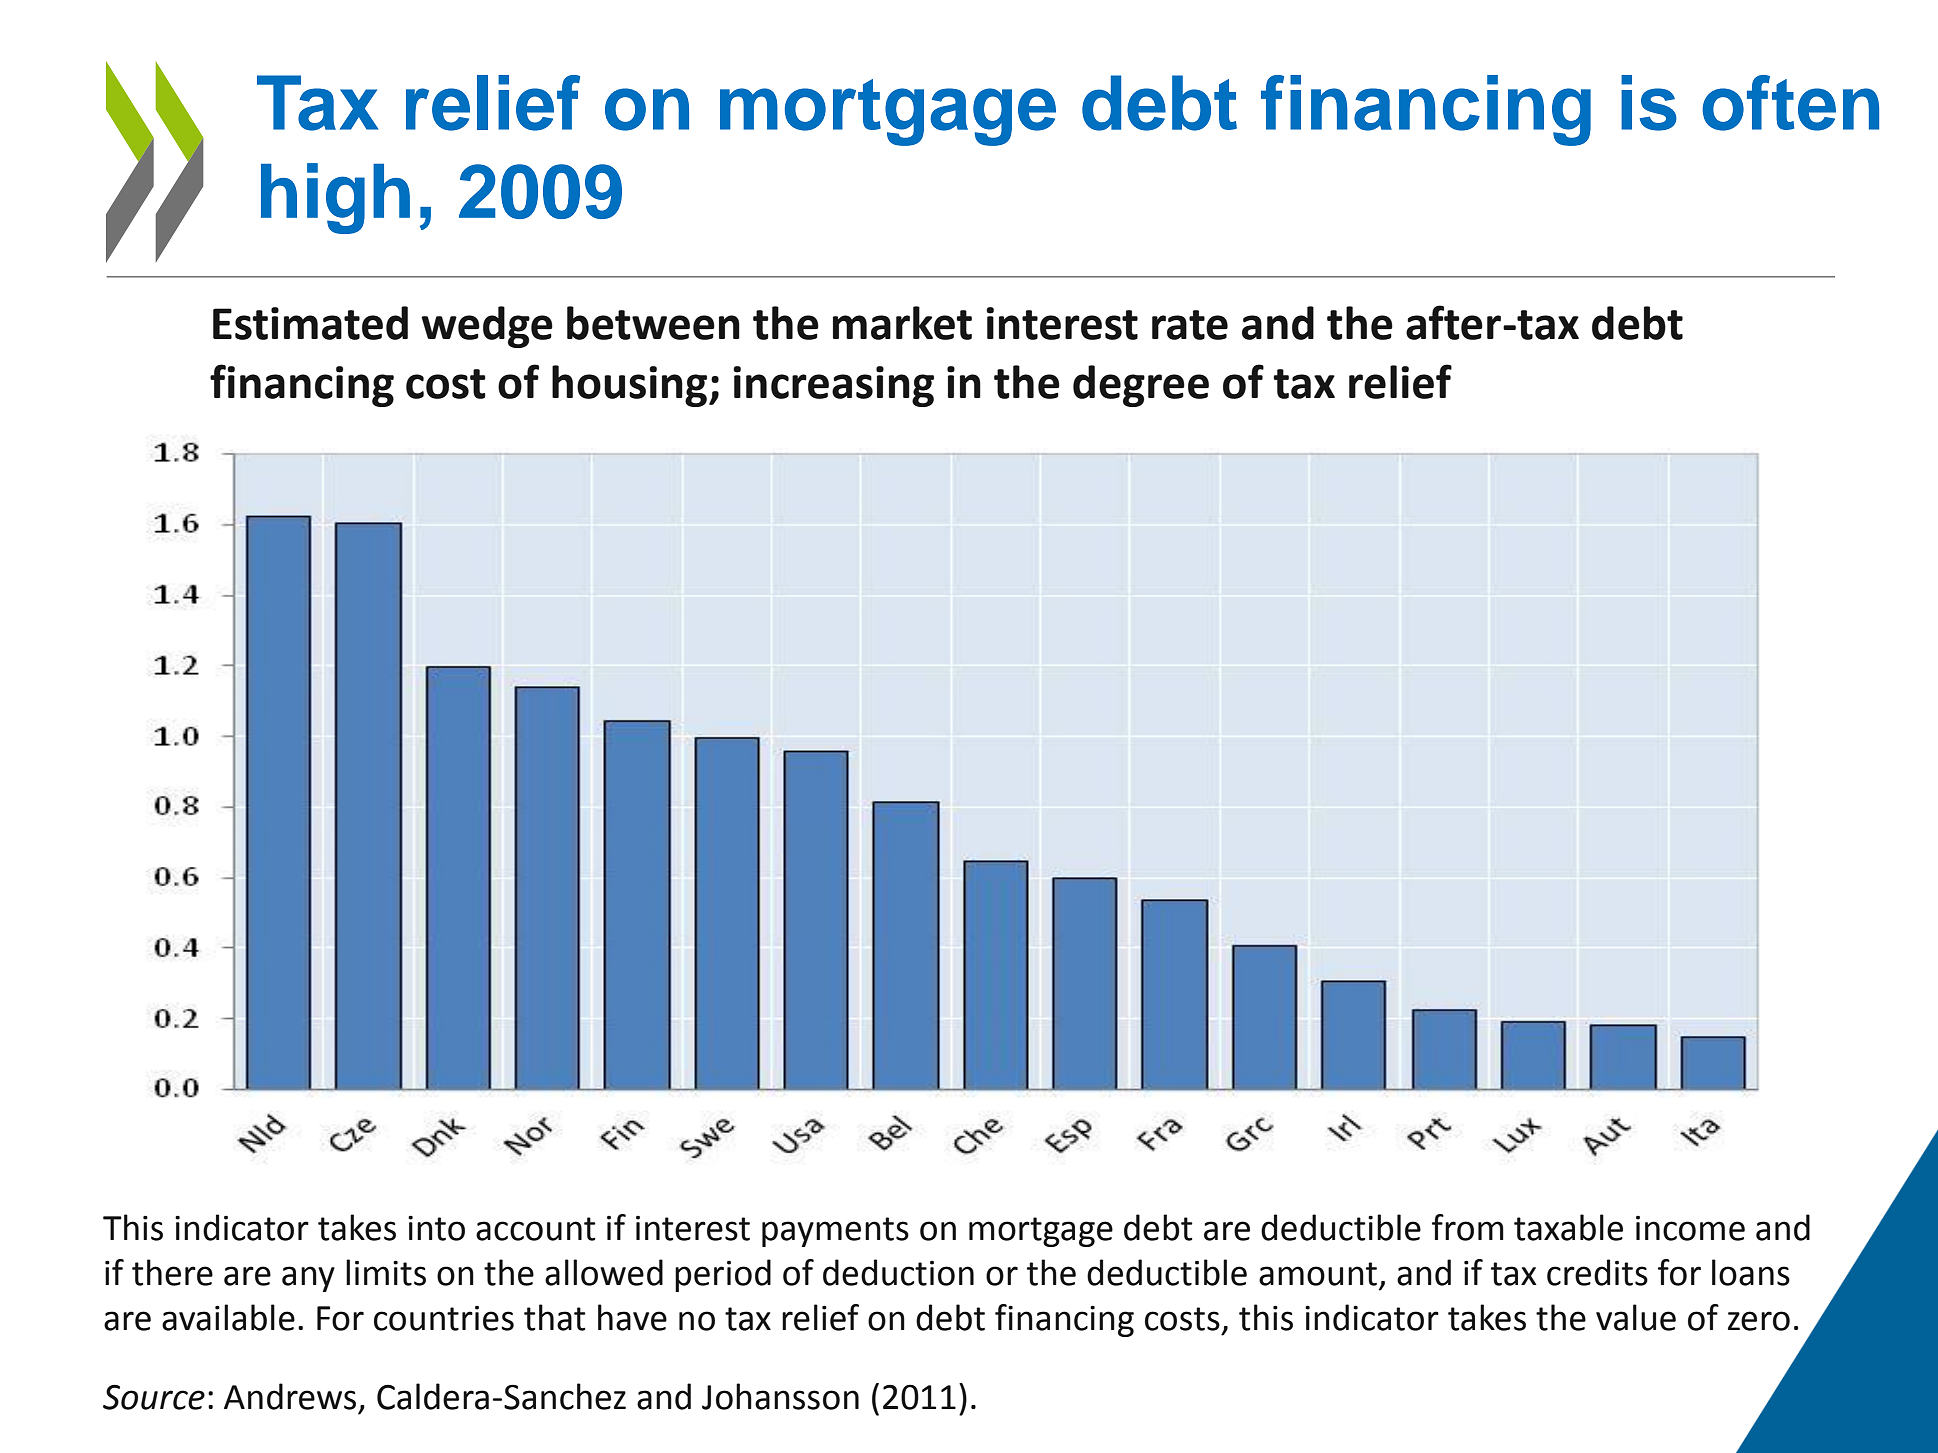 This page has height=1453, width=1938. What do you see at coordinates (631, 386) in the page?
I see `housing` at bounding box center [631, 386].
